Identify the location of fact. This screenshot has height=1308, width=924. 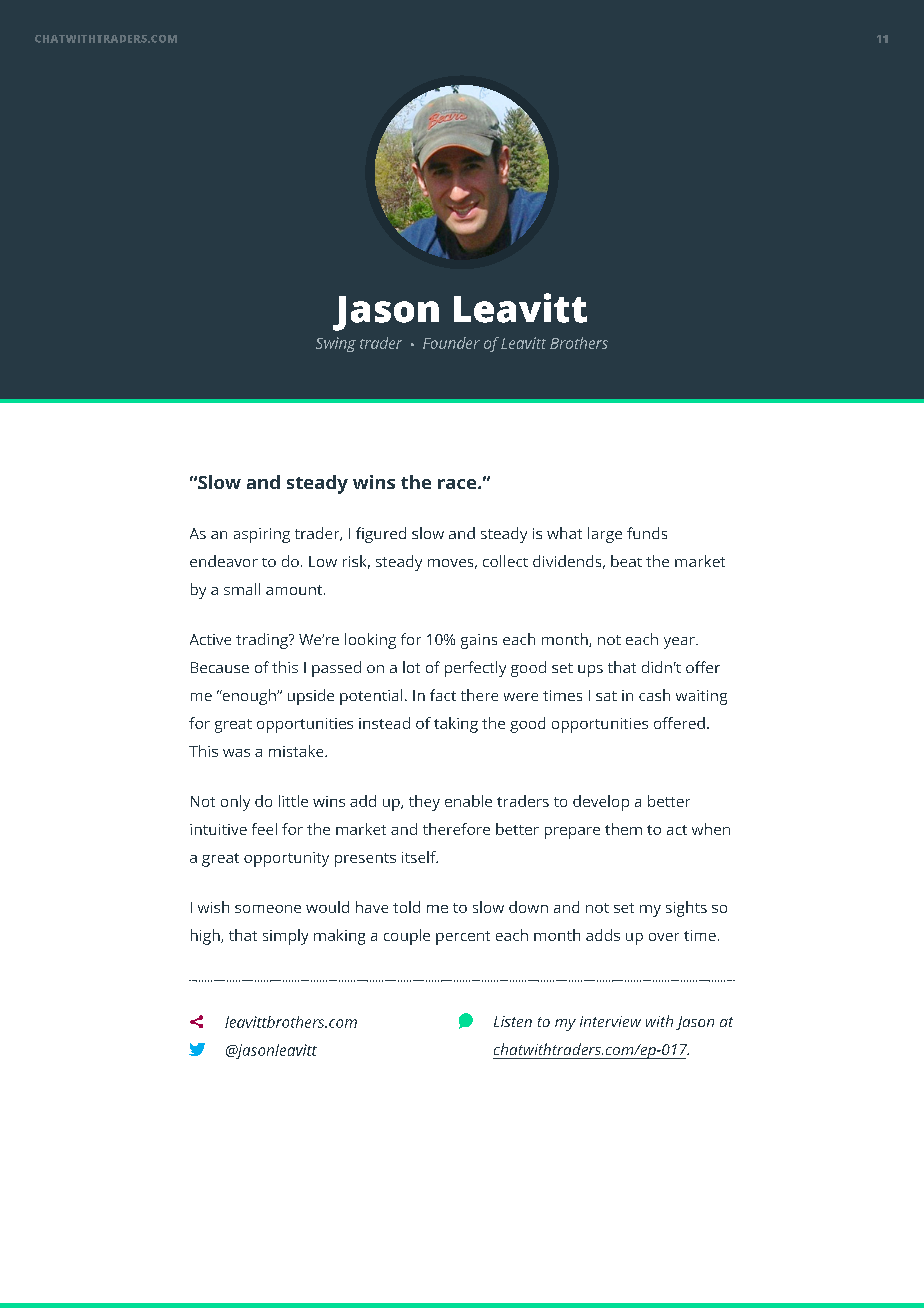
(443, 695).
